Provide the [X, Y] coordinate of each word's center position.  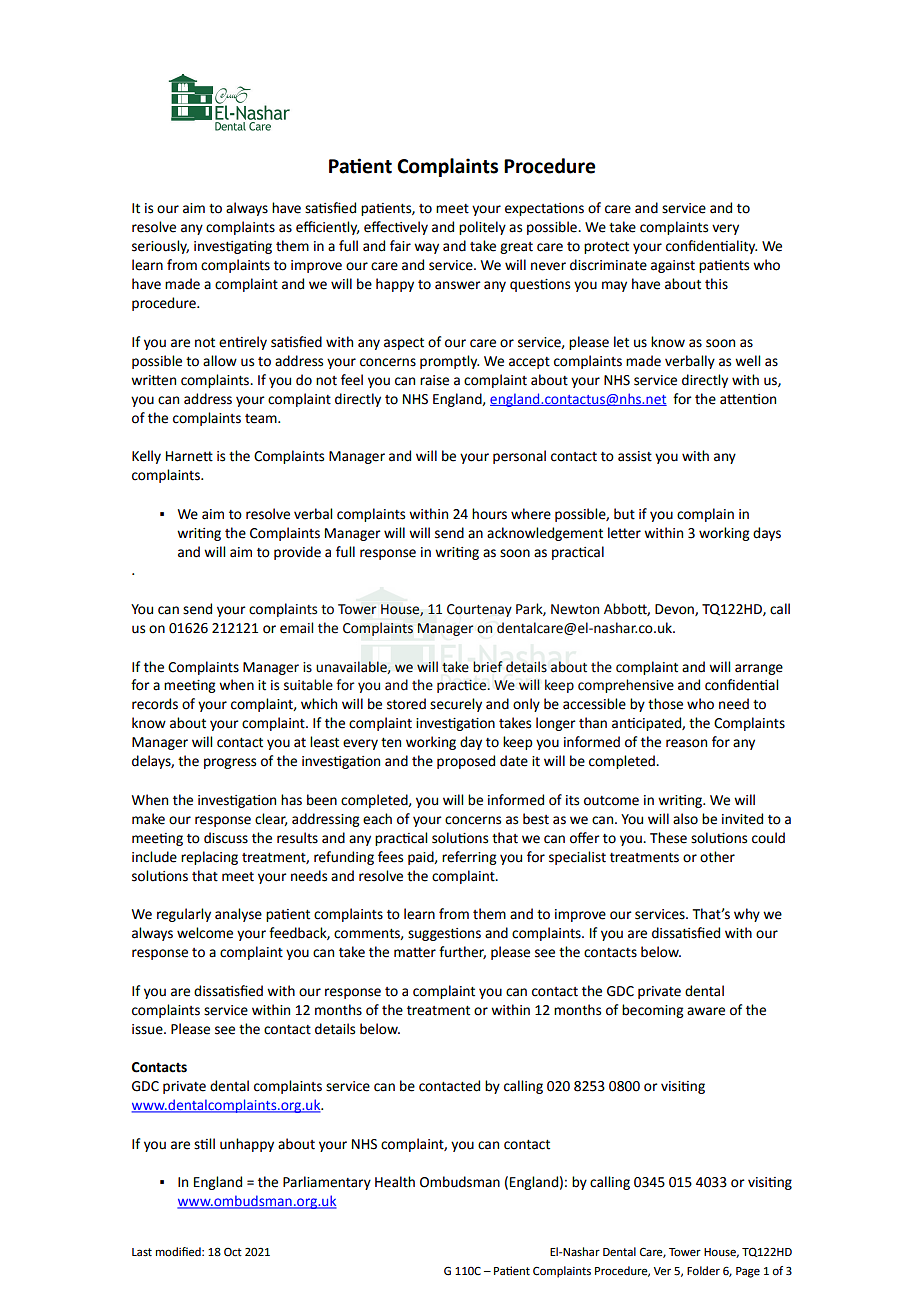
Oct [233, 1252]
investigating [233, 247]
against [673, 266]
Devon [675, 610]
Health [395, 1182]
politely [482, 228]
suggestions [444, 934]
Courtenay [479, 610]
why [747, 915]
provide [297, 553]
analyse [238, 915]
